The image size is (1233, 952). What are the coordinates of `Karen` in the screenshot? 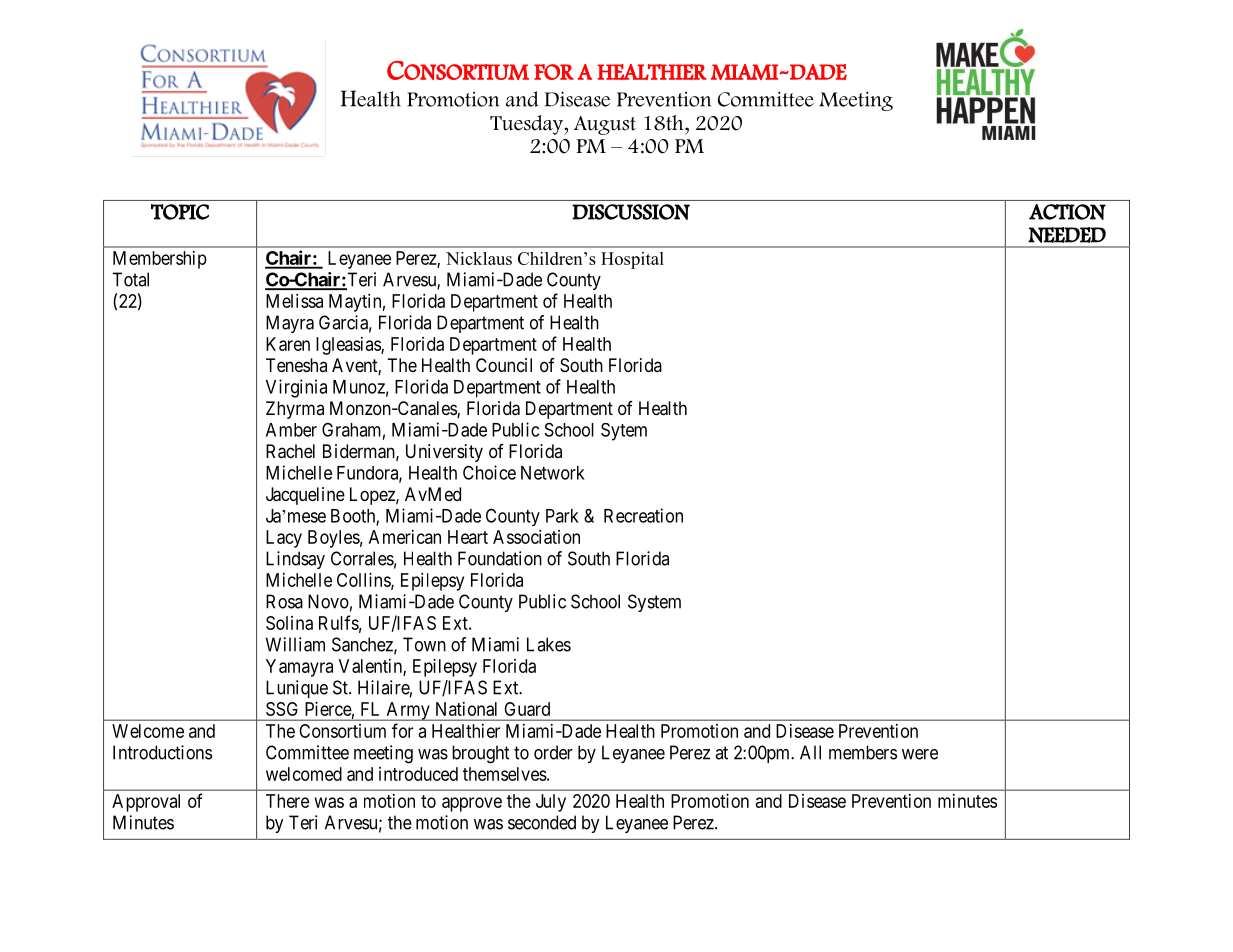 It's located at (288, 344).
